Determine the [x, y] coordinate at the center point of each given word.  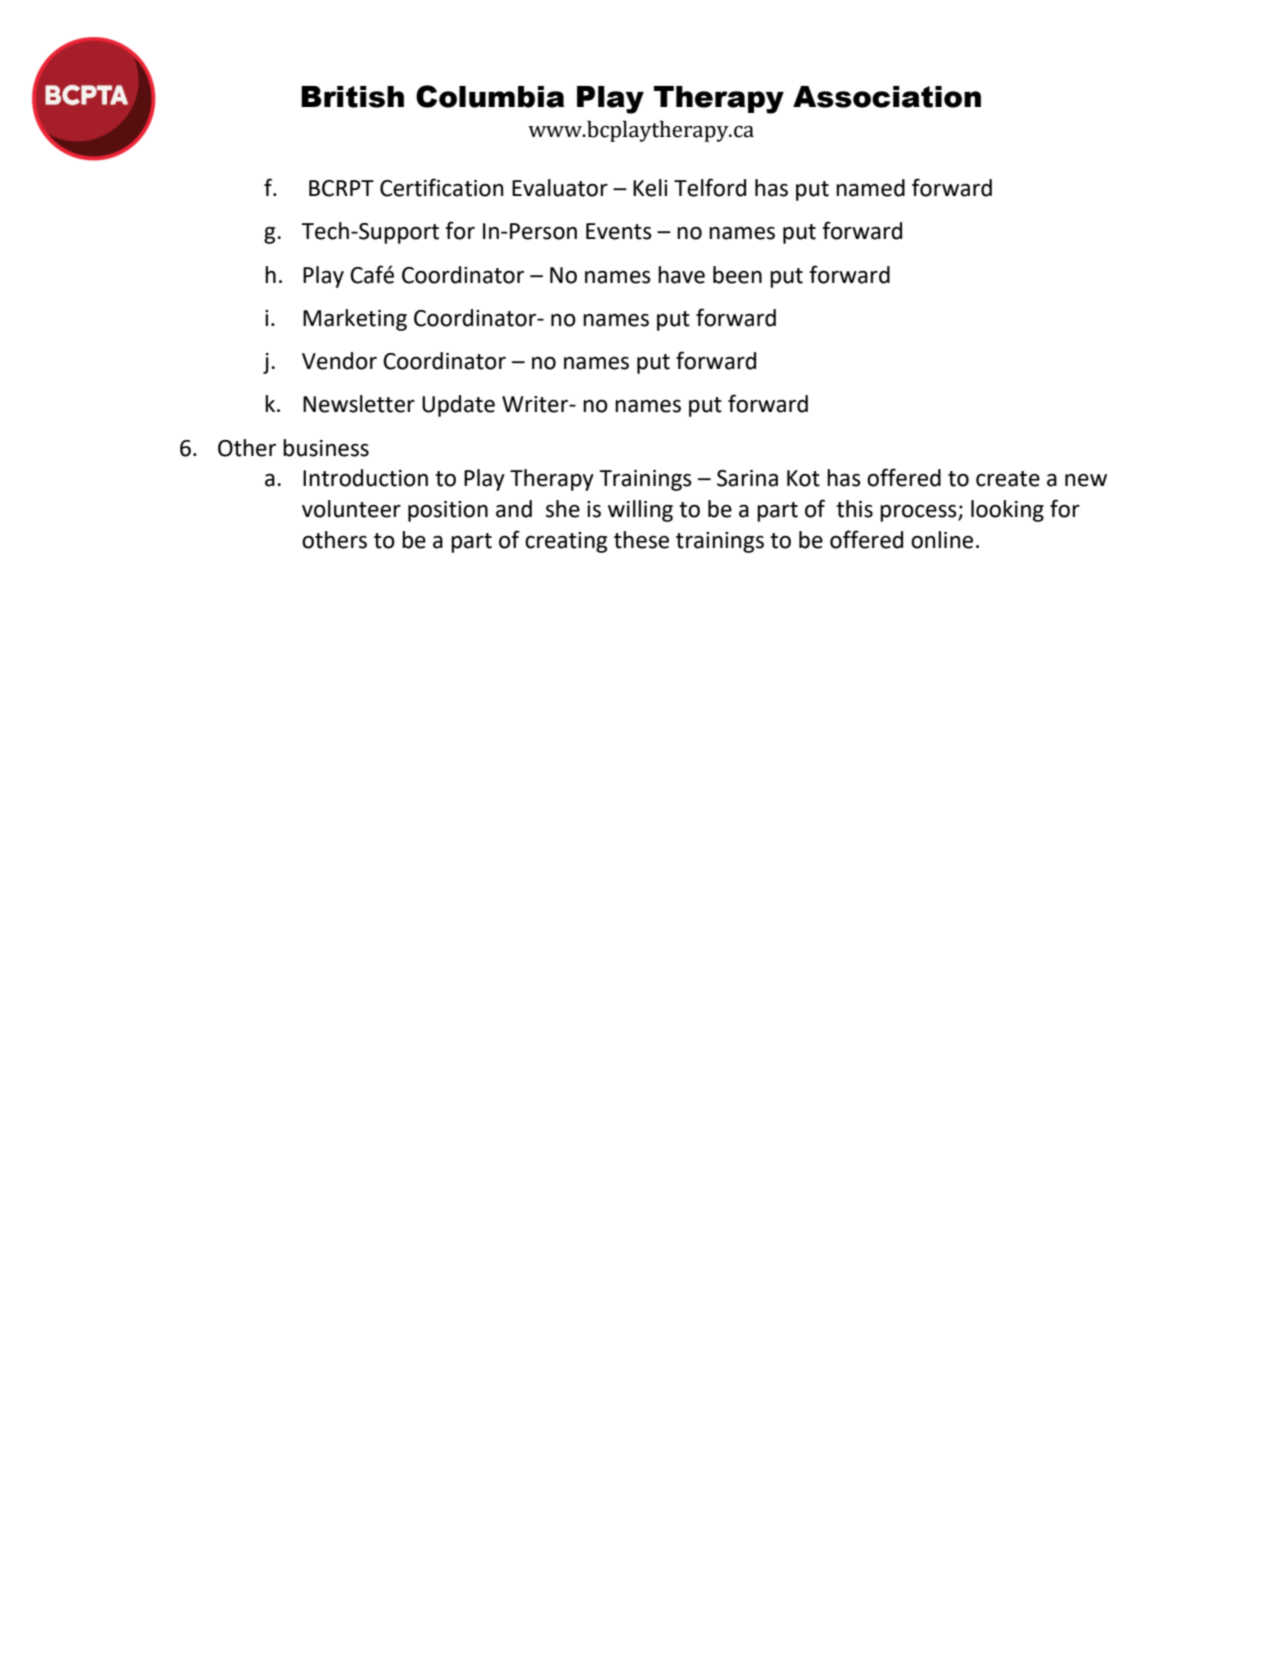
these [641, 540]
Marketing [355, 320]
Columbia [490, 96]
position [448, 511]
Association [887, 97]
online [942, 540]
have [681, 275]
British [352, 97]
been [737, 275]
